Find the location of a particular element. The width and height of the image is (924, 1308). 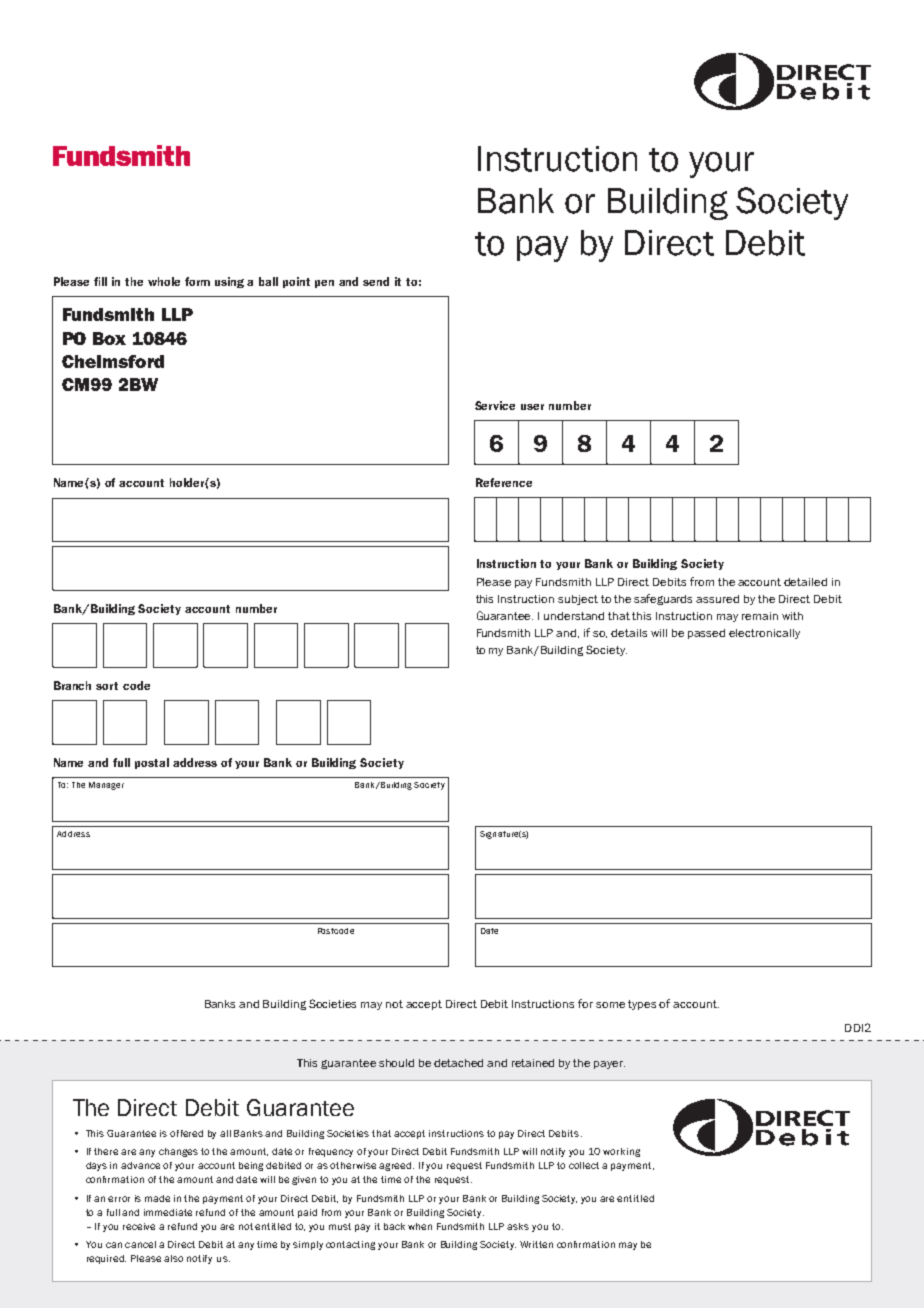

receive is located at coordinates (139, 1226).
